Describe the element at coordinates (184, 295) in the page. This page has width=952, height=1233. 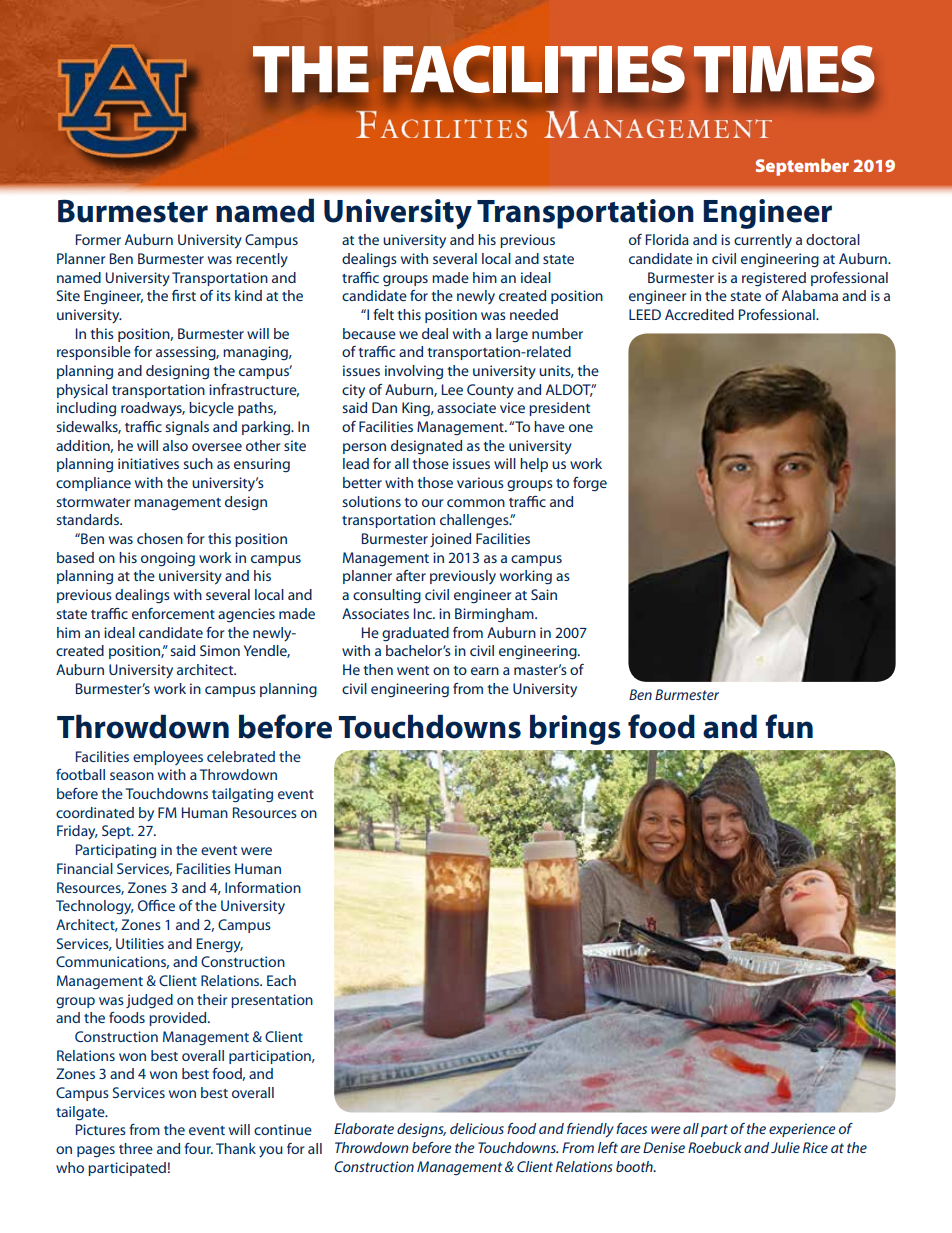
I see `first` at that location.
